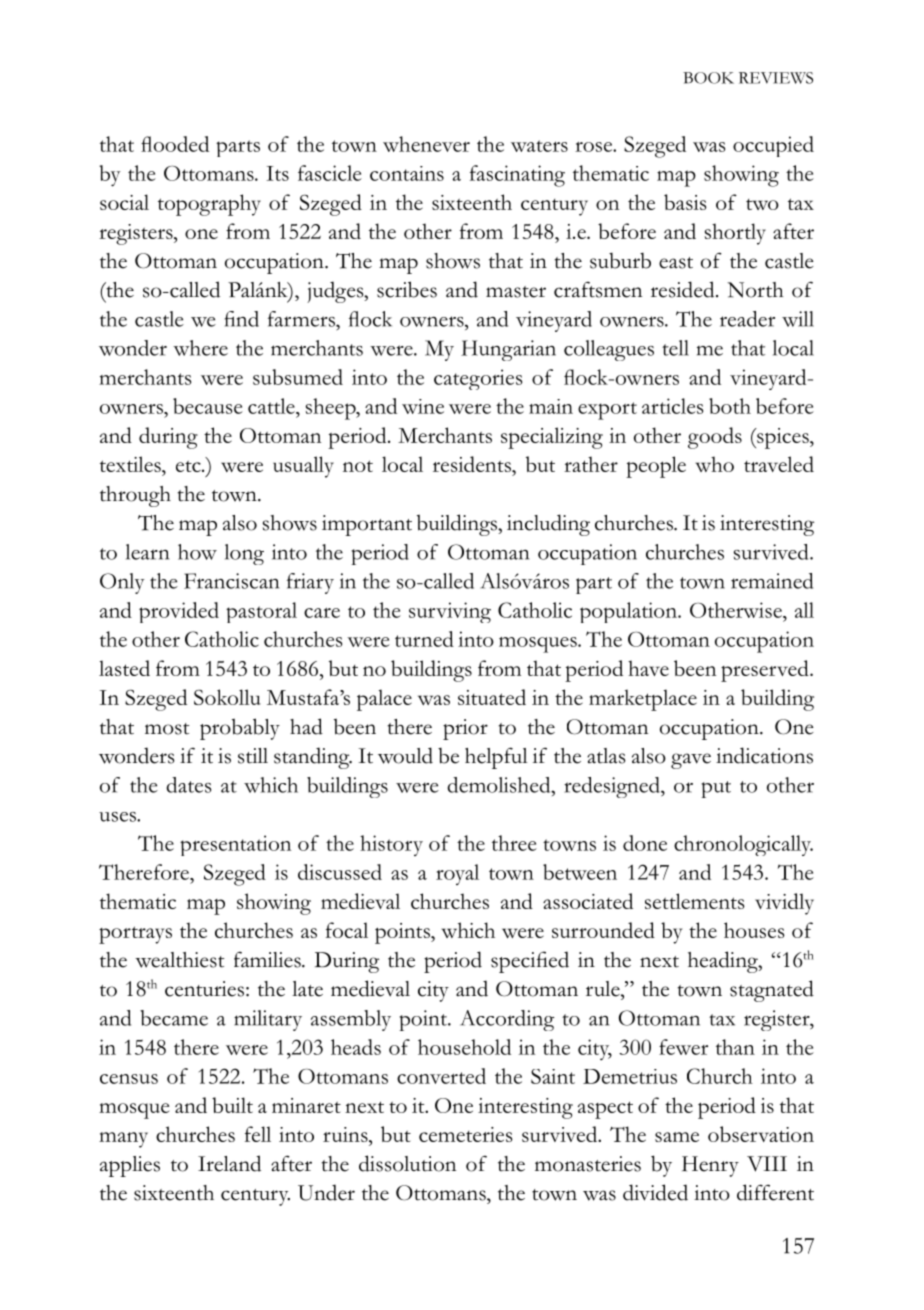  What do you see at coordinates (708, 78) in the document?
I see `BOOK` at bounding box center [708, 78].
